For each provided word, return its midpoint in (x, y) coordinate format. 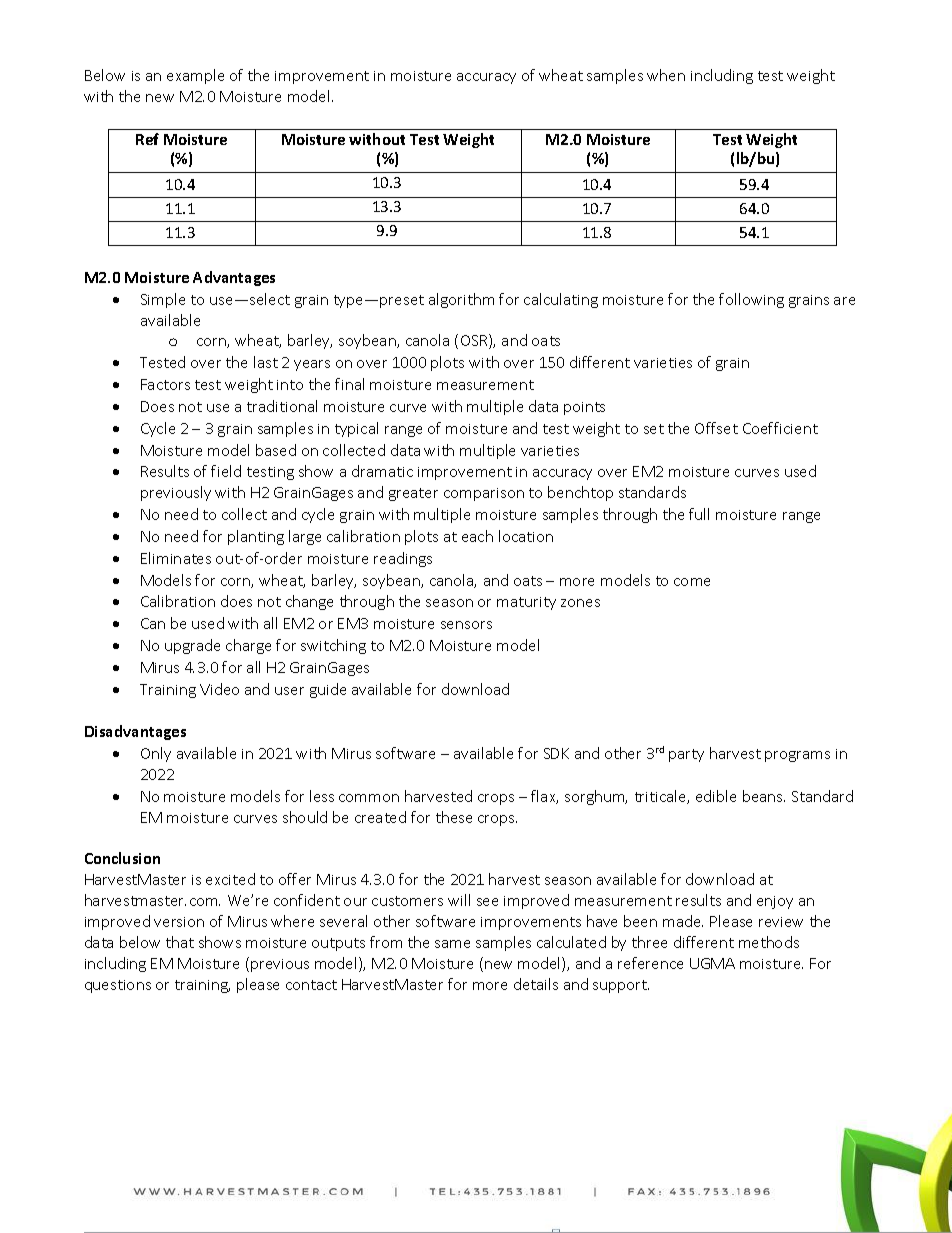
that (180, 942)
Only (156, 754)
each (477, 536)
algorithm (461, 300)
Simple (163, 300)
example (195, 76)
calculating (561, 300)
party (686, 755)
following (751, 300)
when (666, 75)
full (699, 514)
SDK (556, 753)
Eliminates (176, 558)
